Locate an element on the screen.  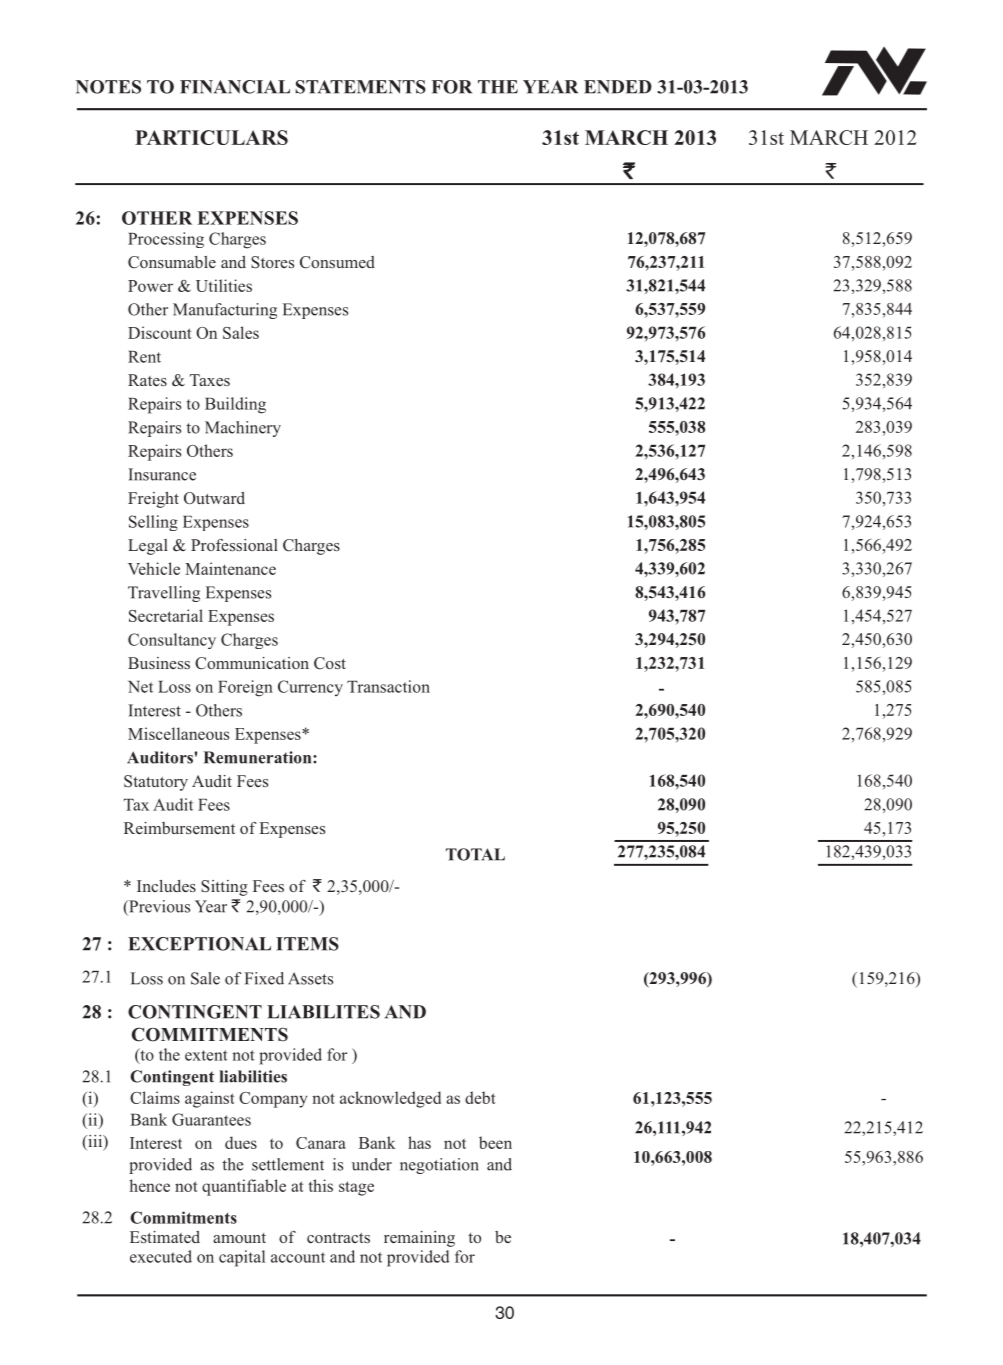
Includes is located at coordinates (166, 886).
